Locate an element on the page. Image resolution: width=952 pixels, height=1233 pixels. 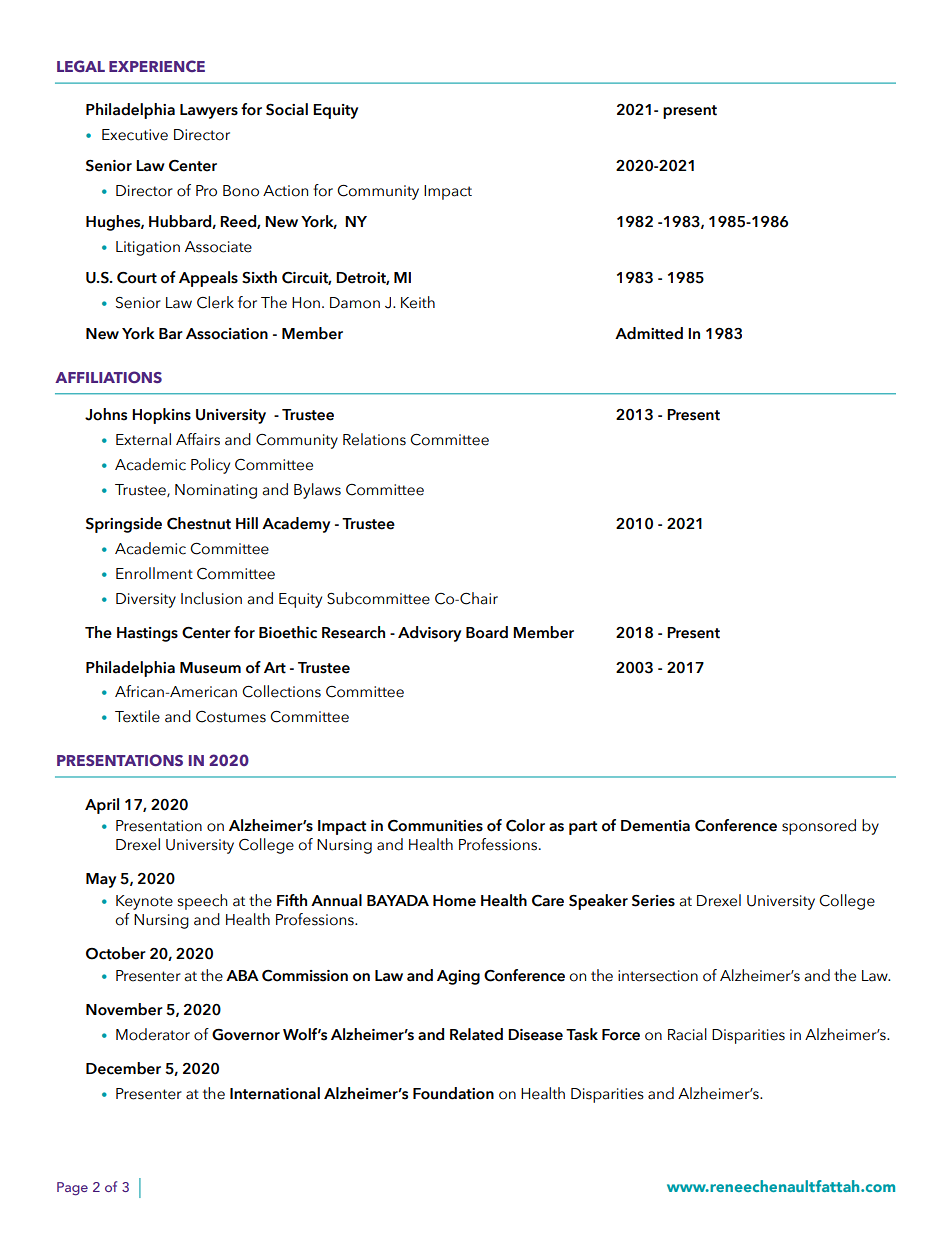
Hastings is located at coordinates (147, 634).
